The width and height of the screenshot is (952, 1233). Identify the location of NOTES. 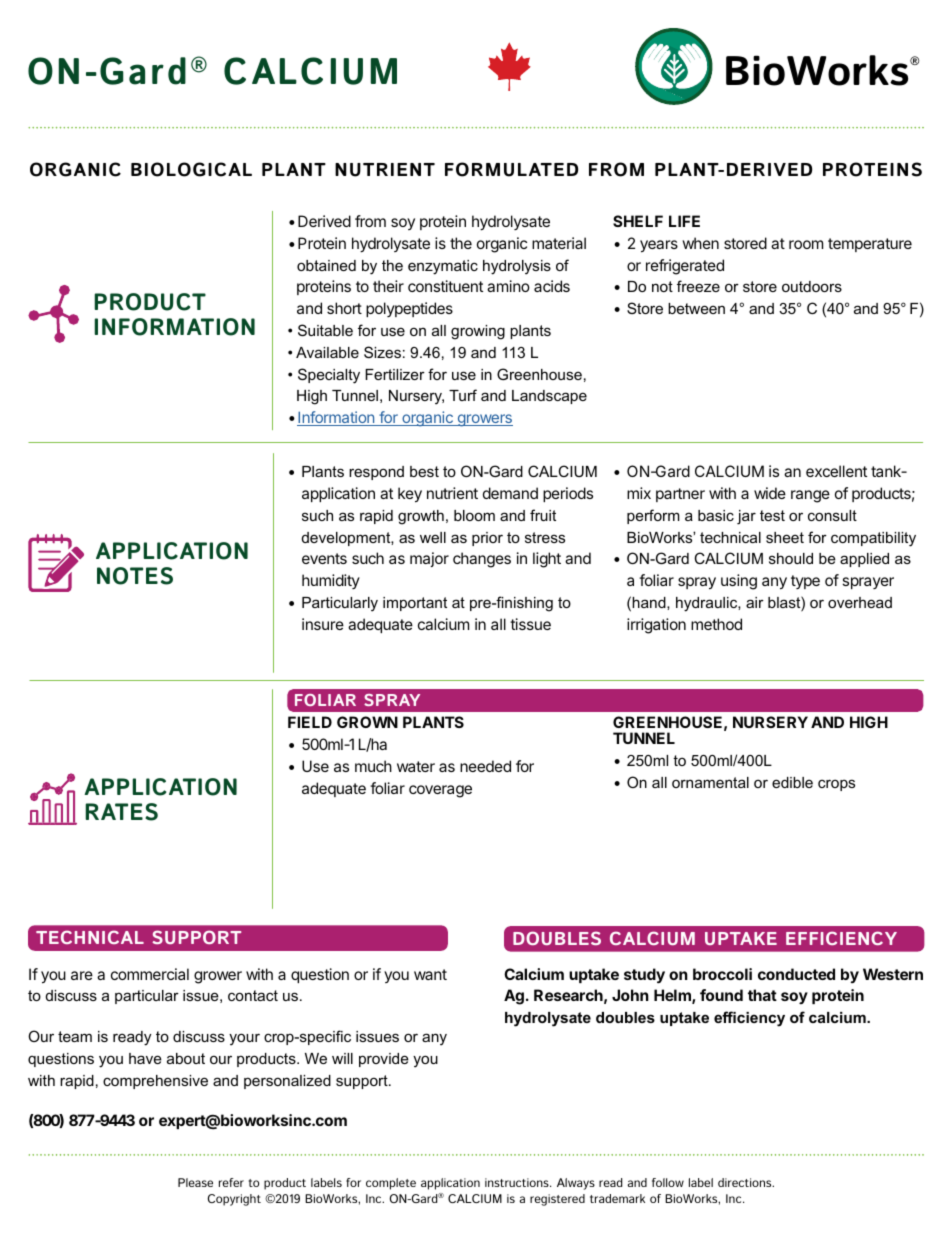
(135, 576).
